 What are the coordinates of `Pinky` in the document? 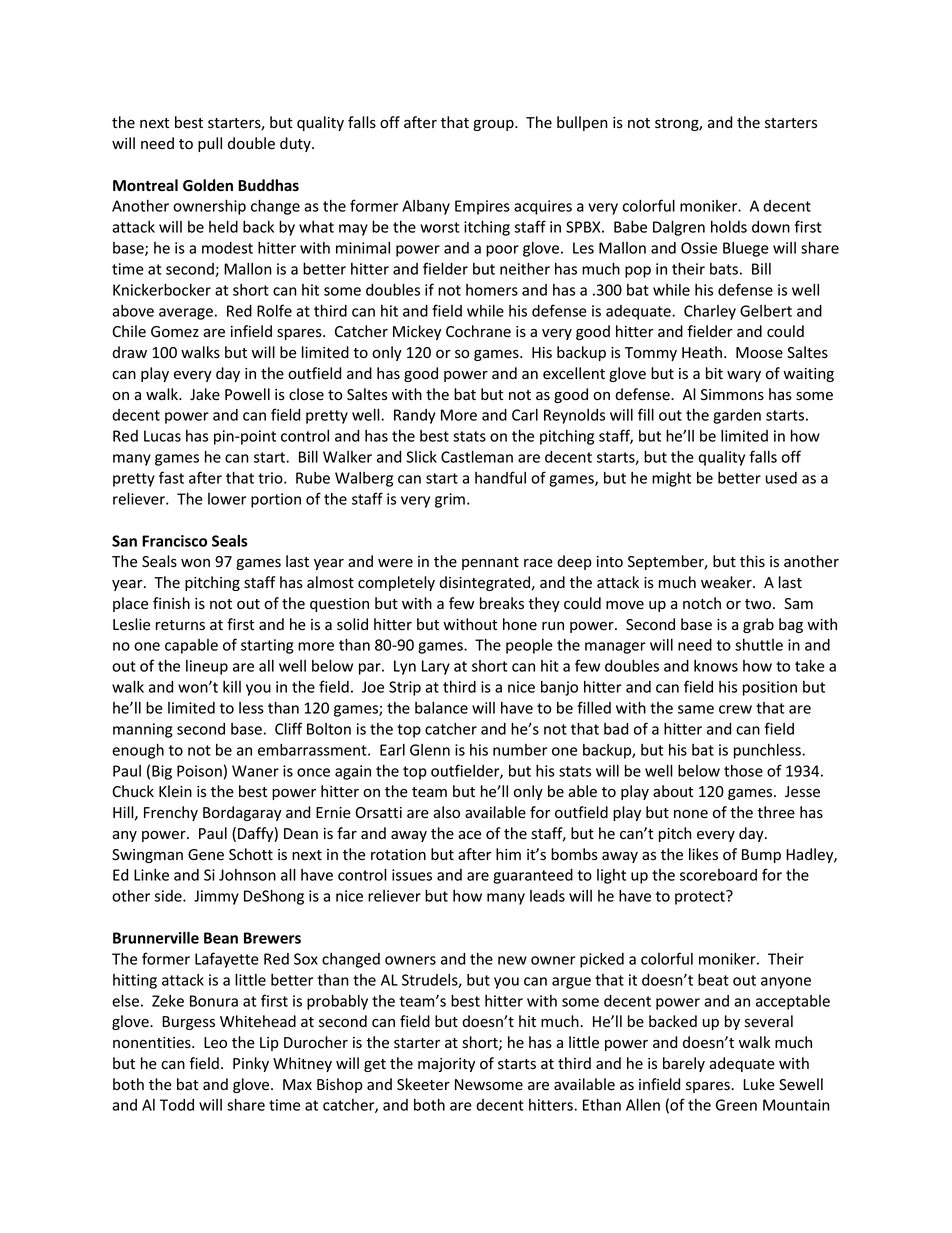 It's located at (251, 1064).
